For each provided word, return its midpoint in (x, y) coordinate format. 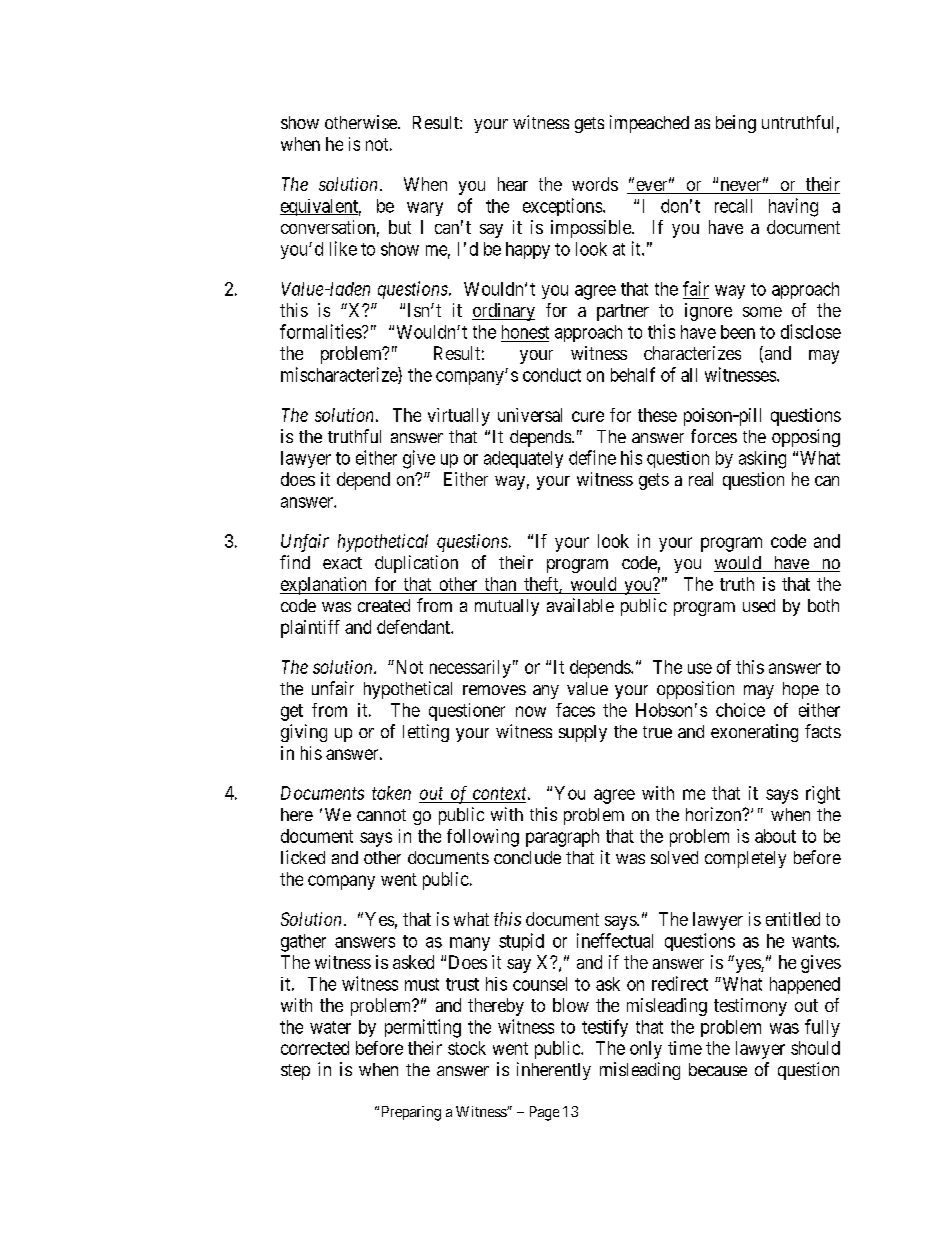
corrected (315, 1048)
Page (544, 1113)
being (736, 124)
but (400, 227)
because (718, 1069)
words (595, 184)
